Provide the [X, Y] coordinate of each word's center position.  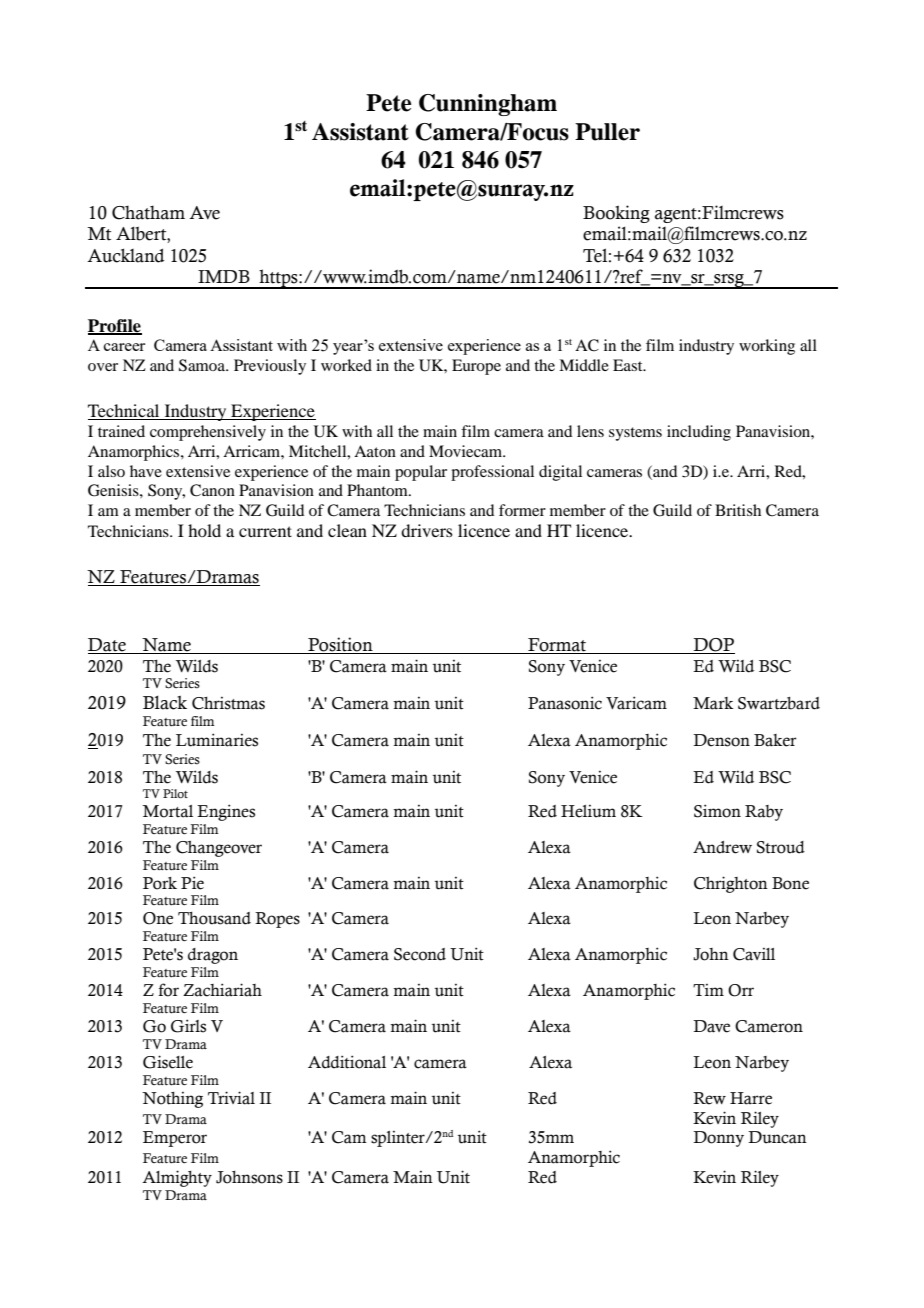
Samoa [203, 365]
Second [420, 954]
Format [557, 646]
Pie [192, 883]
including [699, 433]
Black [165, 702]
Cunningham [488, 105]
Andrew [722, 847]
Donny [718, 1139]
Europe [476, 367]
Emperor [175, 1139]
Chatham [148, 213]
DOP [713, 646]
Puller [607, 132]
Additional [347, 1062]
